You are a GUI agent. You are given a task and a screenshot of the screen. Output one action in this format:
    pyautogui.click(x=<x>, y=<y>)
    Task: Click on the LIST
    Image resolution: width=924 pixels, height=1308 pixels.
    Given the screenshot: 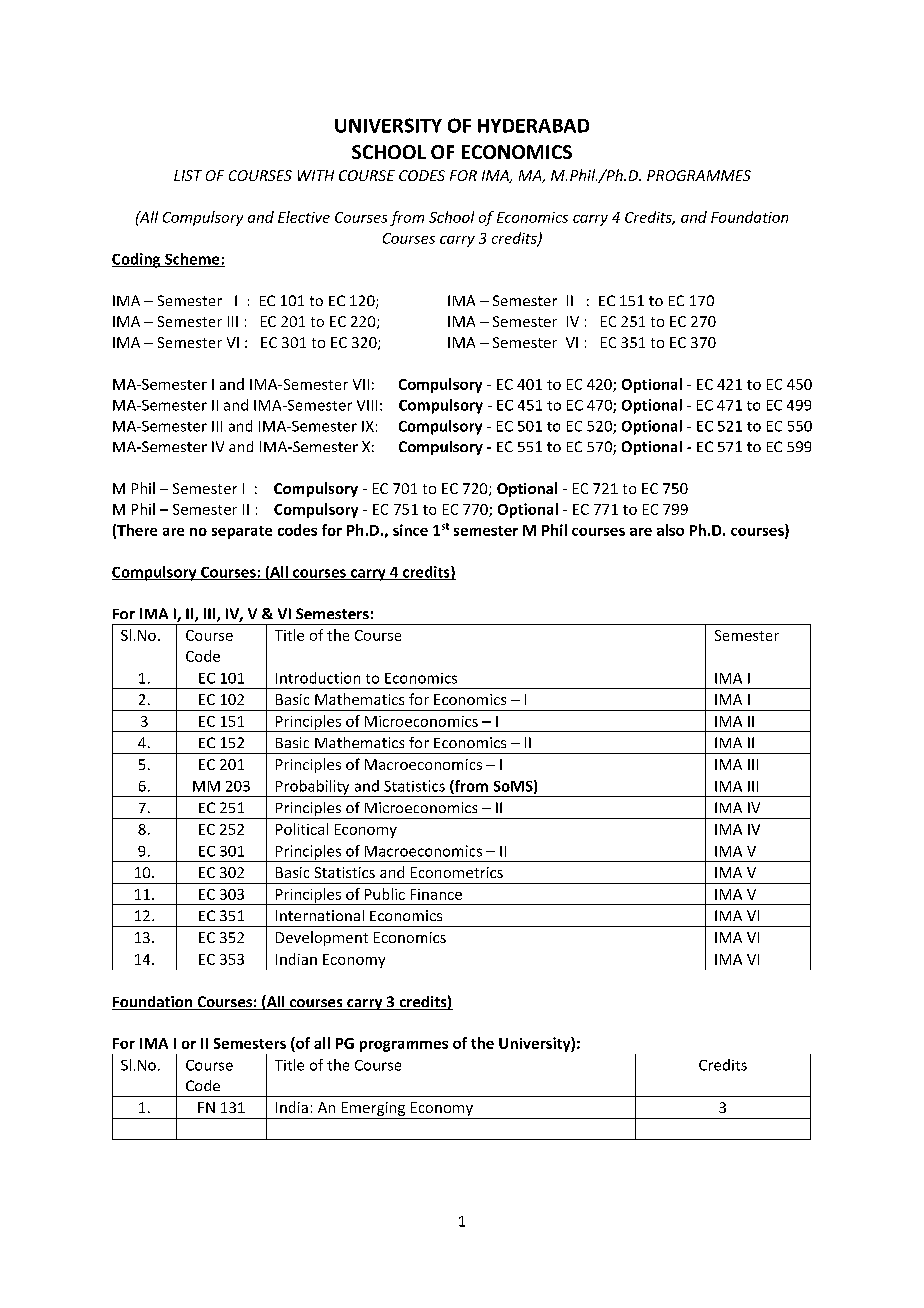 What is the action you would take?
    pyautogui.click(x=188, y=175)
